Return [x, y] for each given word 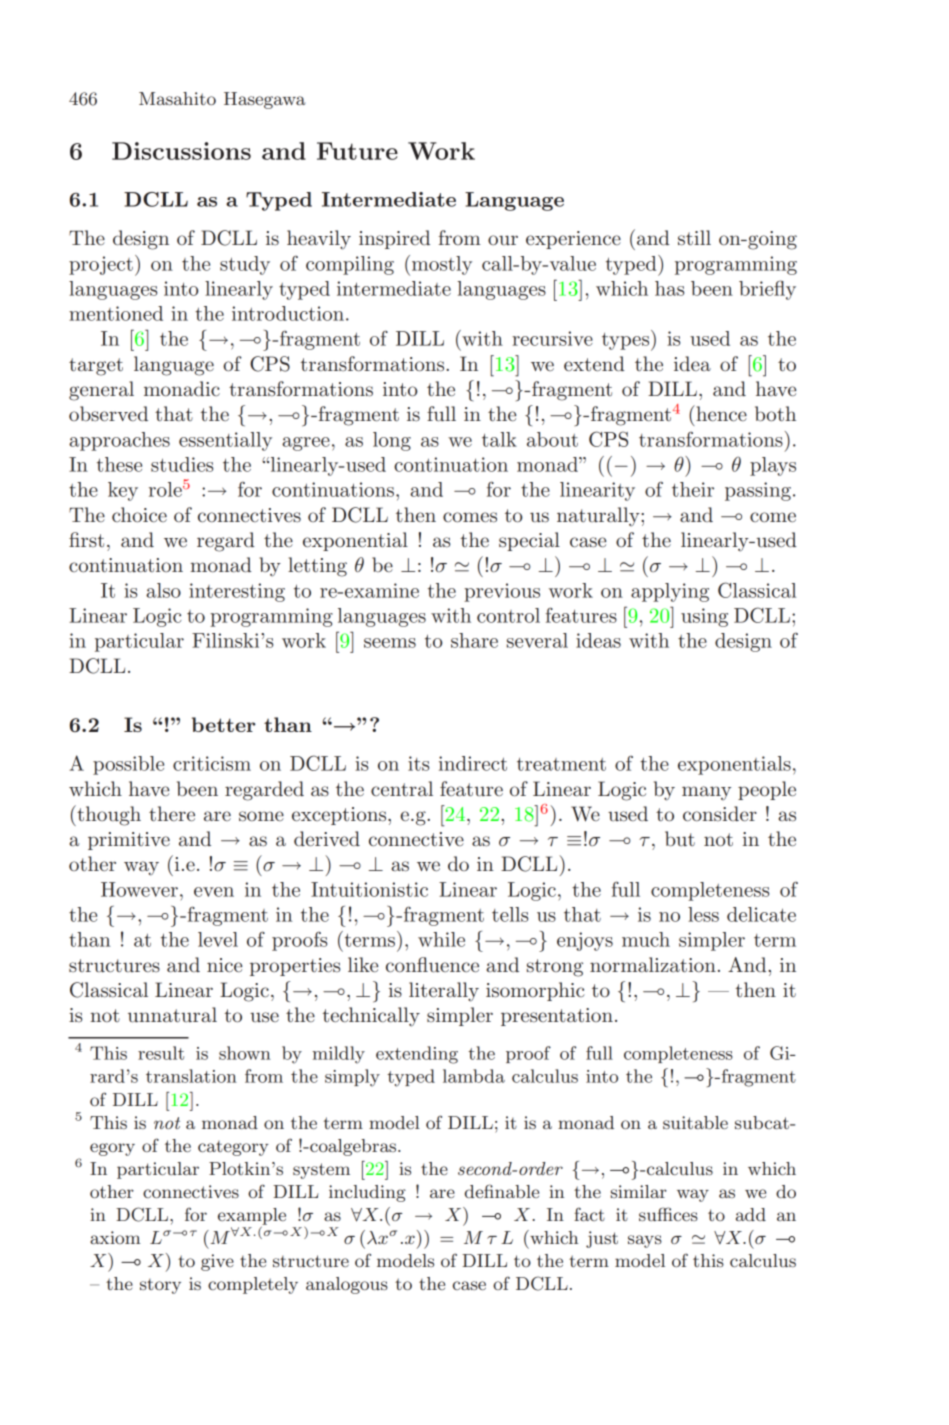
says [645, 1241]
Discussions [181, 151]
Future [357, 151]
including [367, 1193]
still [694, 238]
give [217, 1262]
